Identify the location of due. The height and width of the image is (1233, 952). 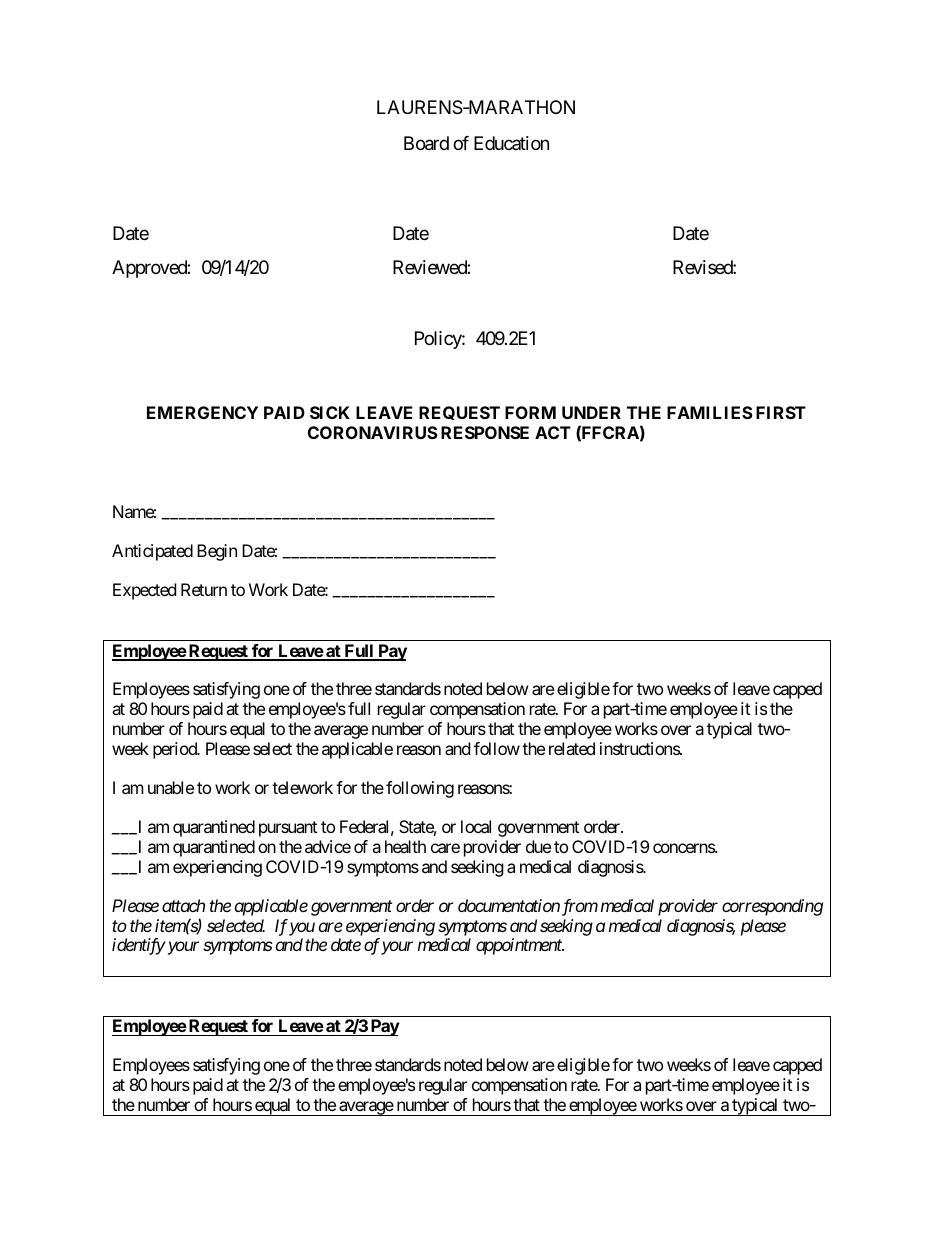
(538, 846).
